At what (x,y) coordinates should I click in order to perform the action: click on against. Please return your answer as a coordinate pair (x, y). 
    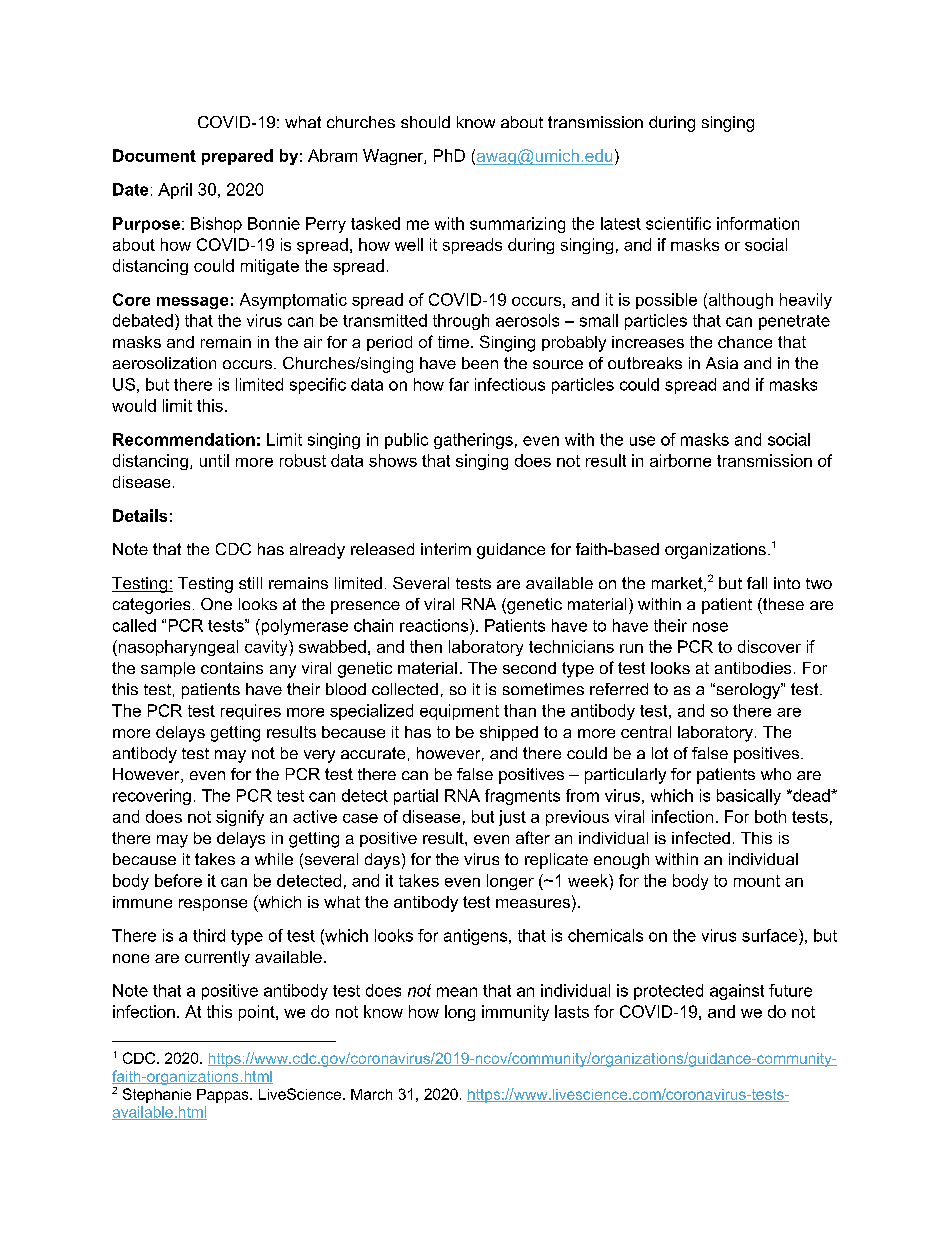
    Looking at the image, I should click on (737, 992).
